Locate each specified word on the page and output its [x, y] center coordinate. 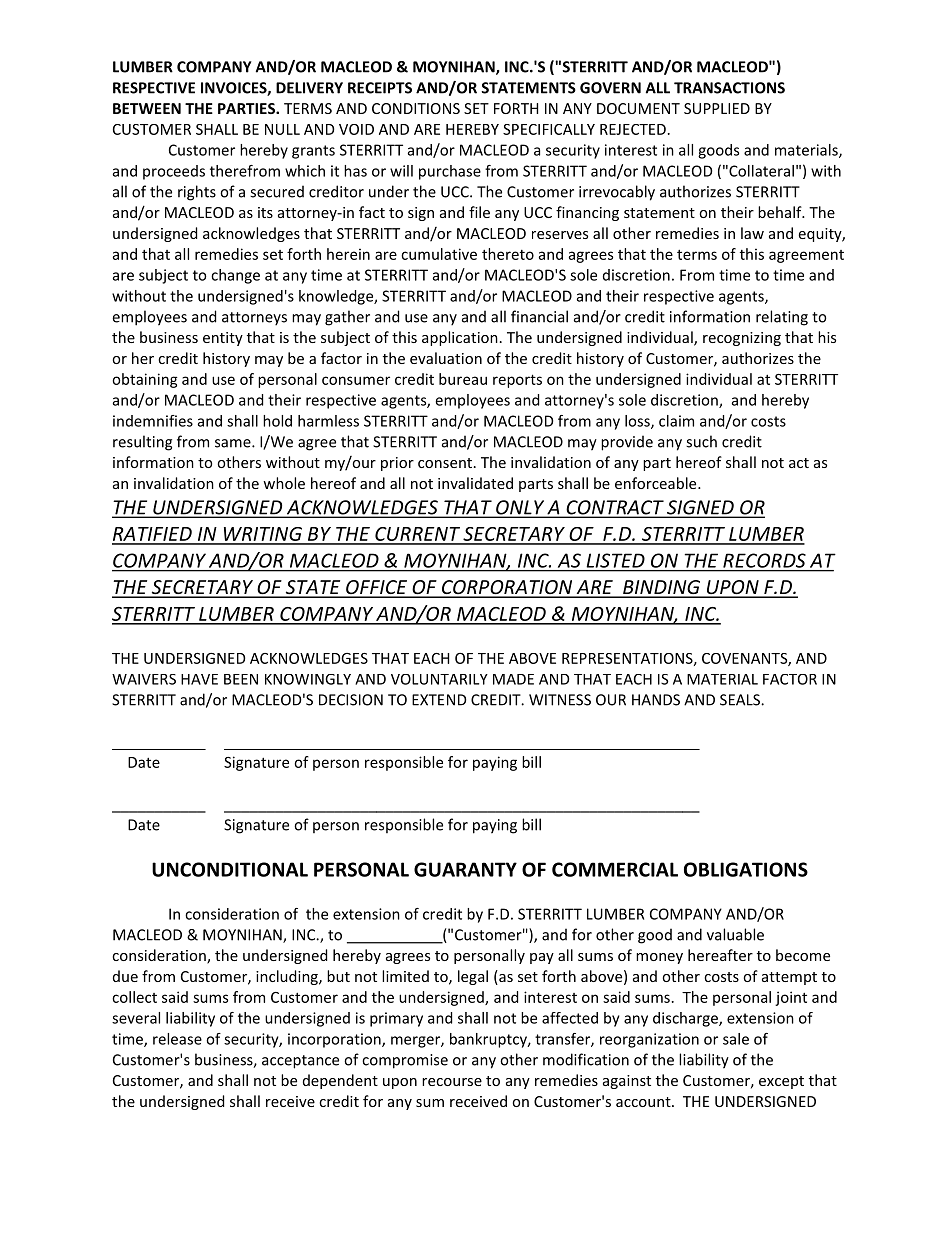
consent [445, 463]
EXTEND [439, 700]
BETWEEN [147, 108]
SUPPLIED [717, 108]
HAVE [199, 679]
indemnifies [153, 421]
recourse [452, 1082]
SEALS [741, 700]
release [177, 1039]
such [701, 441]
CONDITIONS [416, 108]
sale [736, 1039]
